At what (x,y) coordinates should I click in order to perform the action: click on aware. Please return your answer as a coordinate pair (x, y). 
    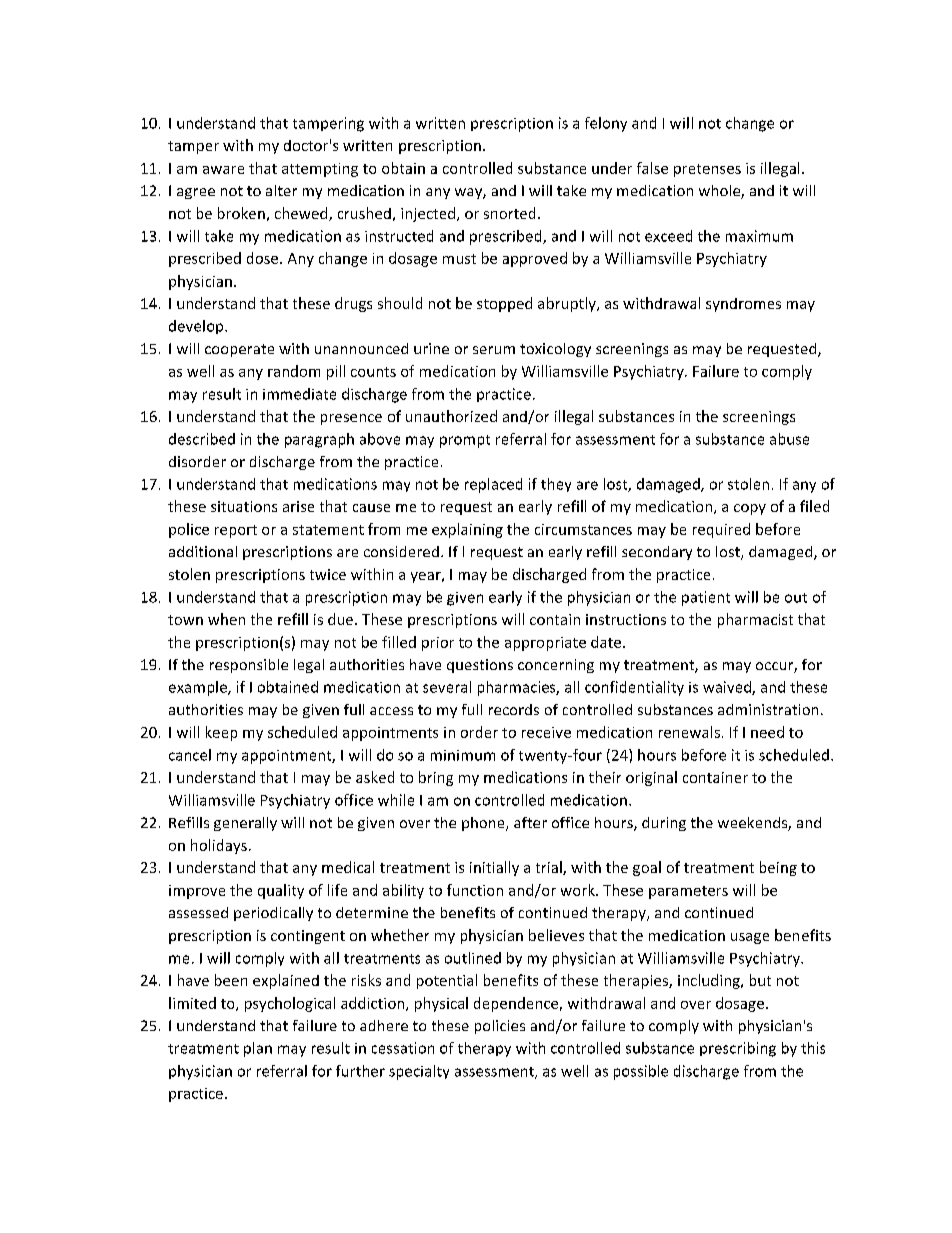
    Looking at the image, I should click on (223, 170).
